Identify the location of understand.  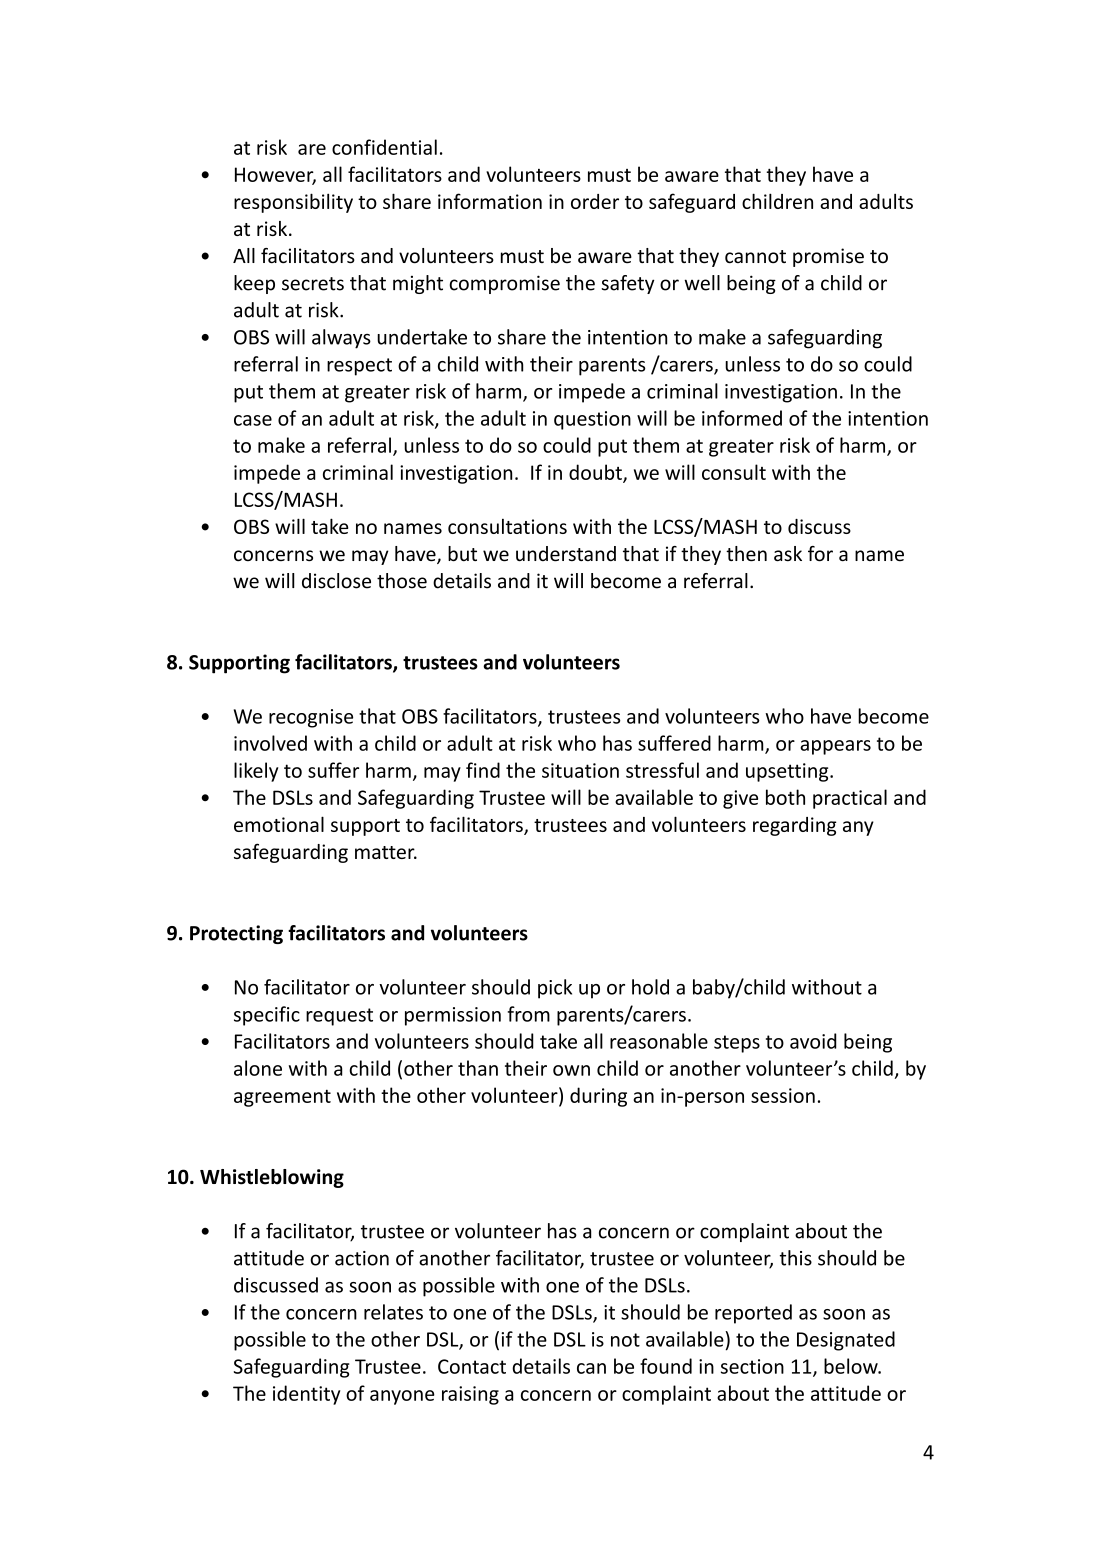
(566, 554).
